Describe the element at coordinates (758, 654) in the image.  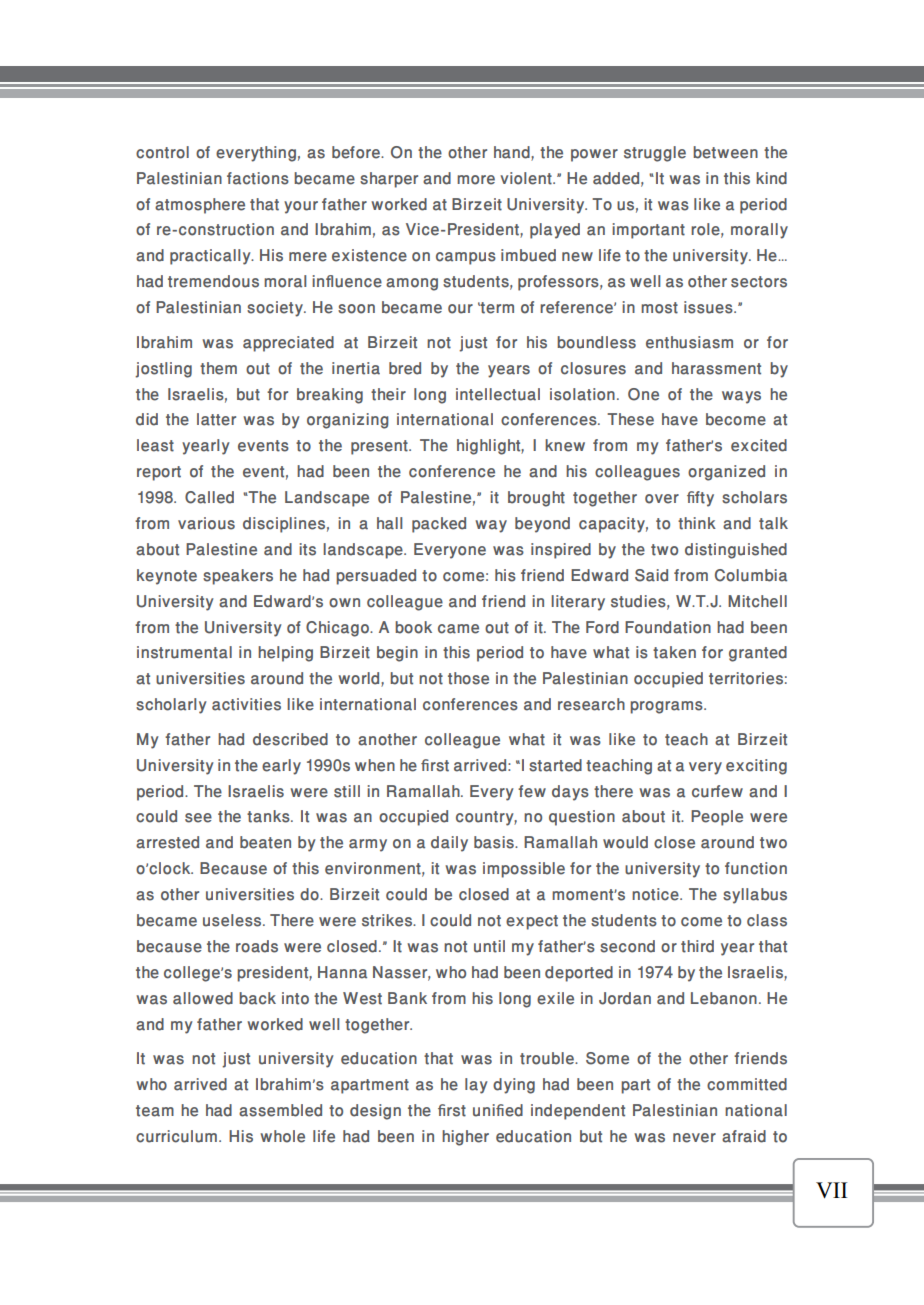
I see `granted` at that location.
